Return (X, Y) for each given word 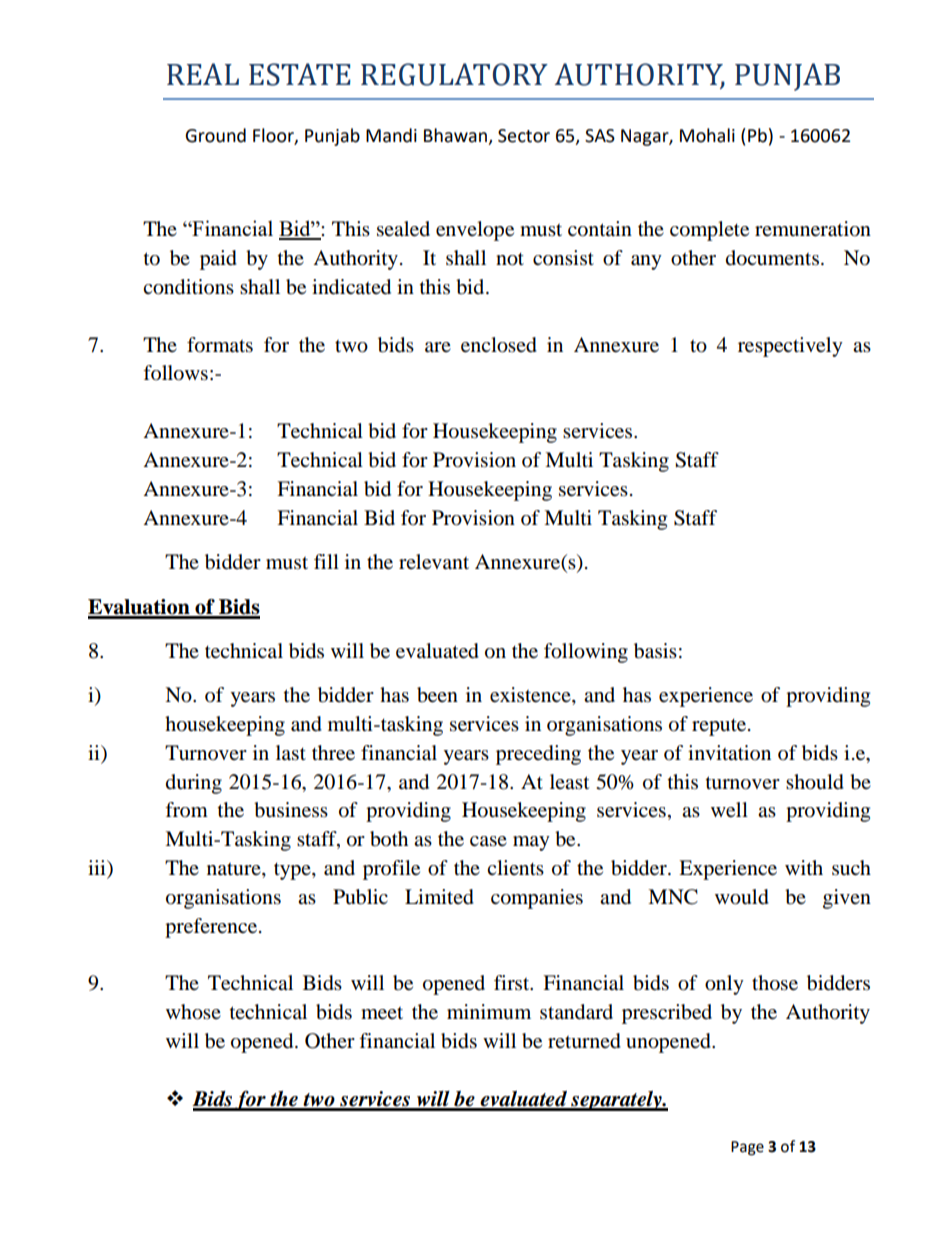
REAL (203, 74)
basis (655, 651)
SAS (600, 136)
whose (193, 1012)
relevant (434, 562)
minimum (489, 1012)
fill (326, 561)
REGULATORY (454, 74)
